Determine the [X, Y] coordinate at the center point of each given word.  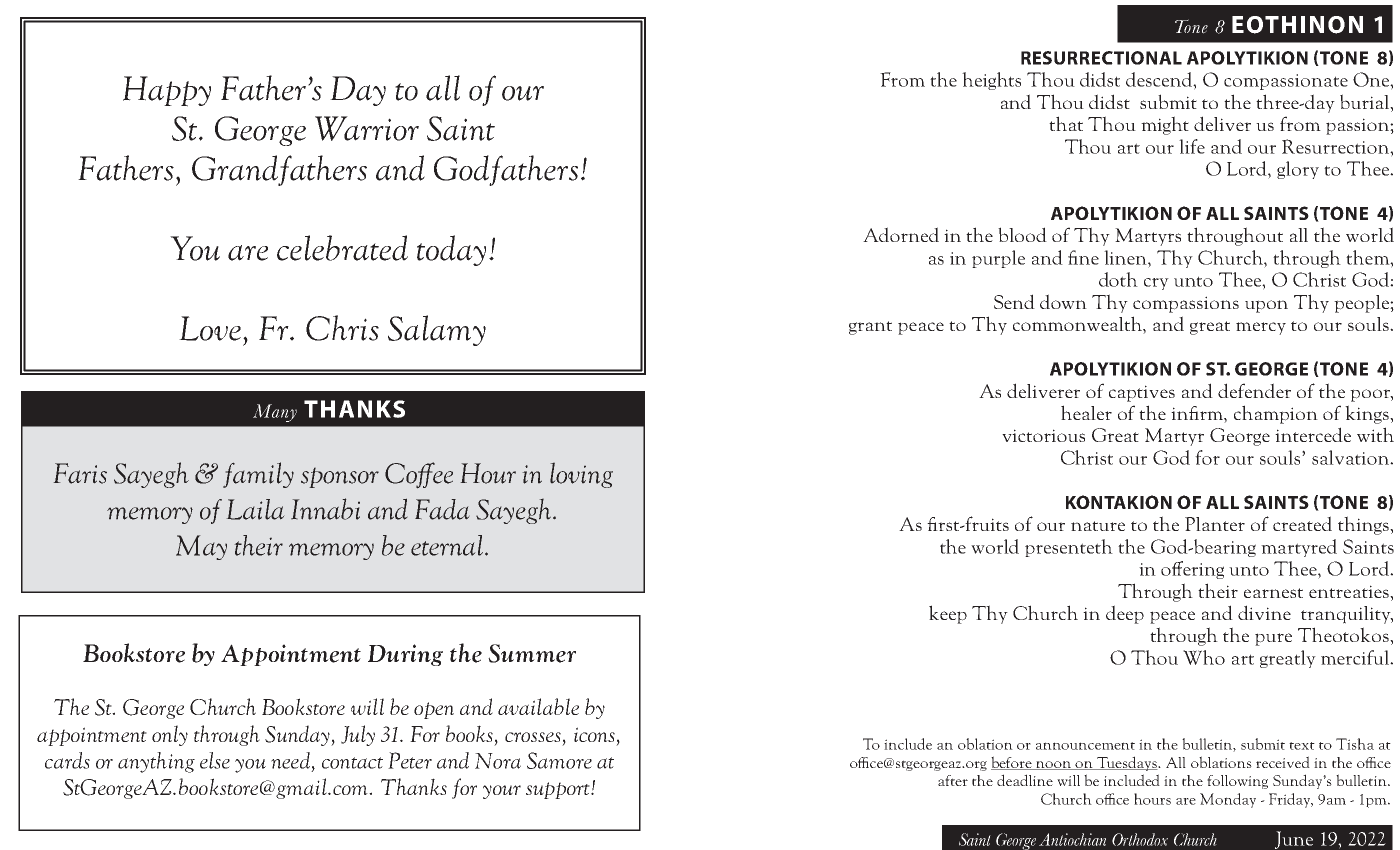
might [1165, 125]
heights [991, 81]
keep [948, 614]
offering [1192, 570]
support [559, 790]
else [215, 760]
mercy [1261, 328]
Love [210, 328]
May [201, 547]
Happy [167, 91]
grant [870, 328]
